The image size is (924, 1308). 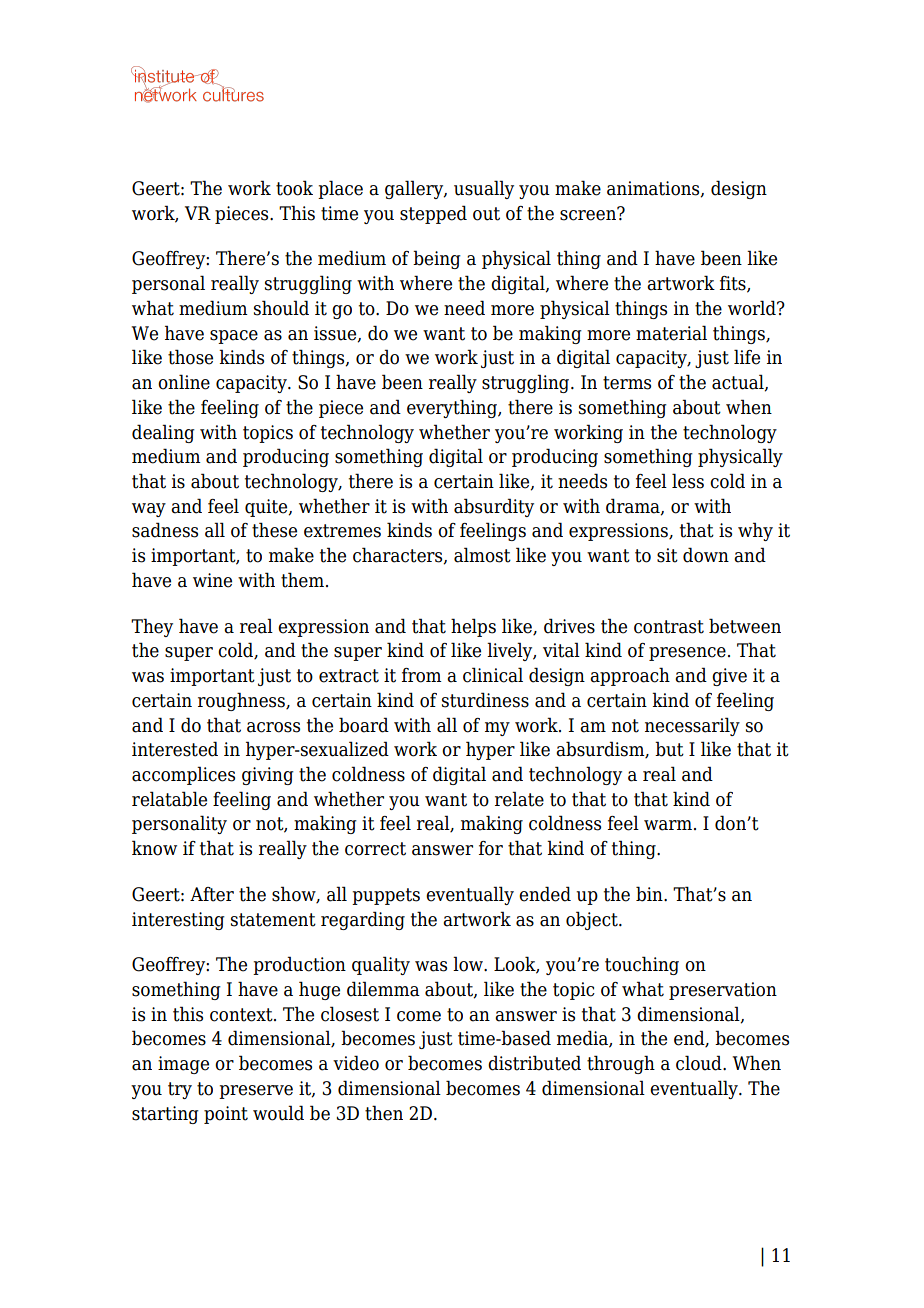 What do you see at coordinates (294, 188) in the screenshot?
I see `took` at bounding box center [294, 188].
